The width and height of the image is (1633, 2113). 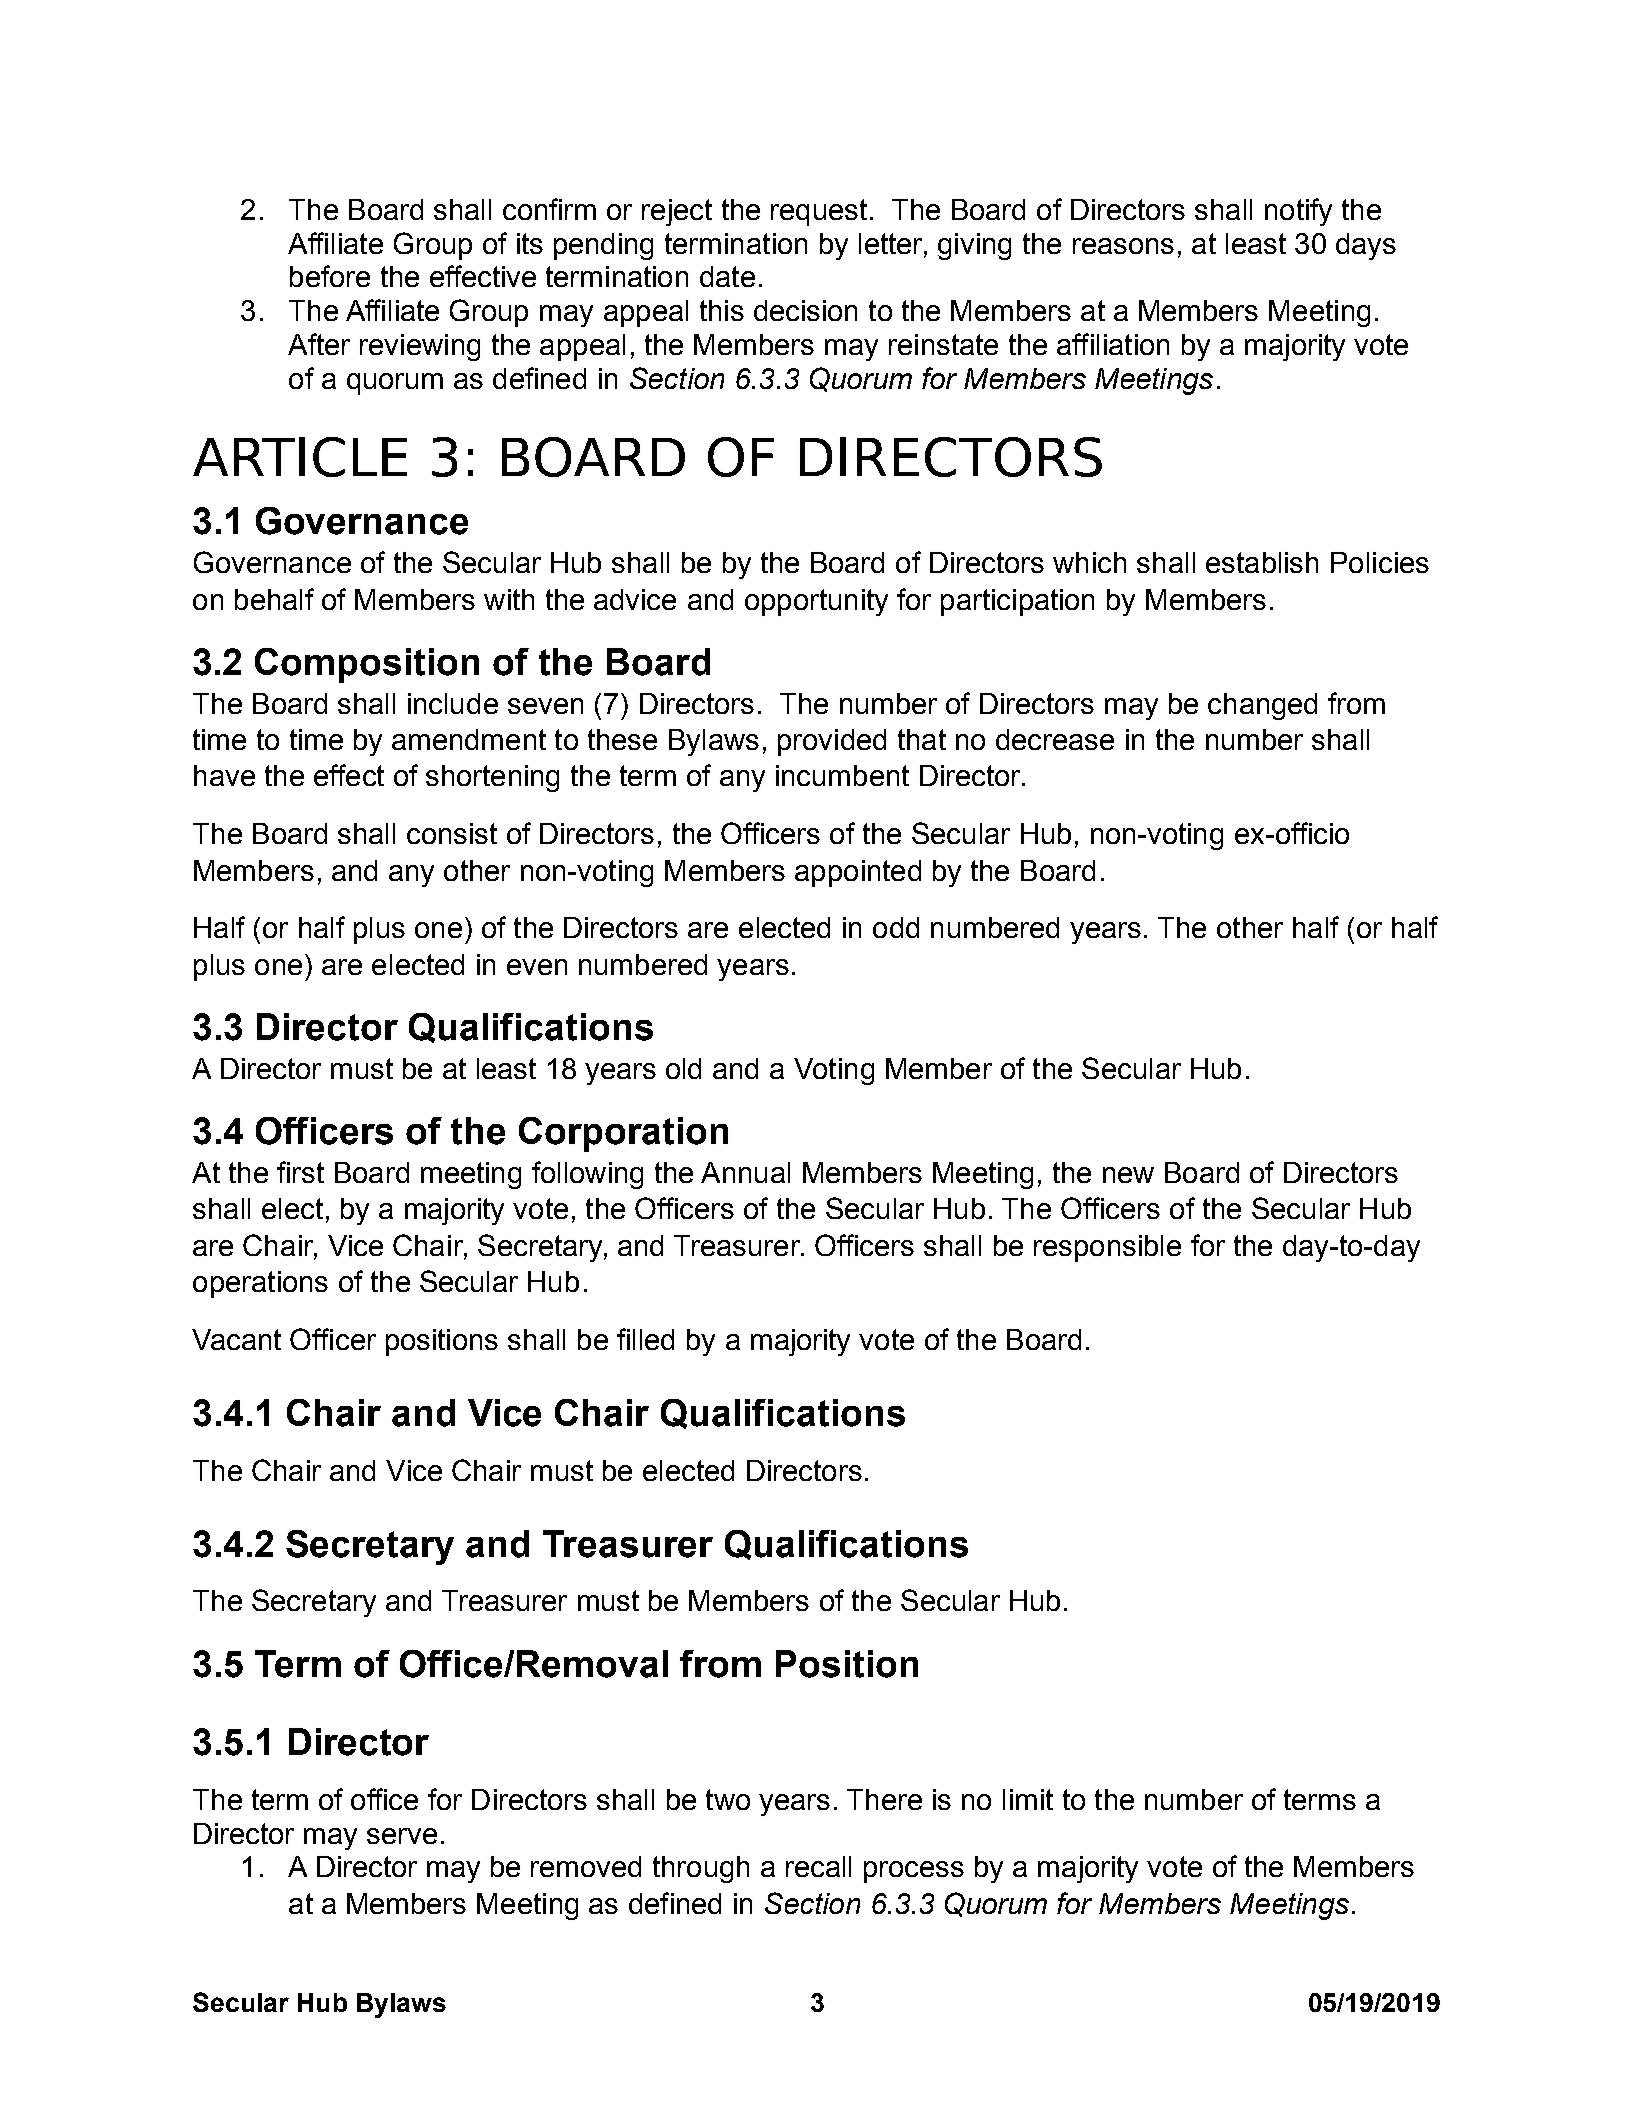 What do you see at coordinates (818, 1866) in the image?
I see `recall` at bounding box center [818, 1866].
